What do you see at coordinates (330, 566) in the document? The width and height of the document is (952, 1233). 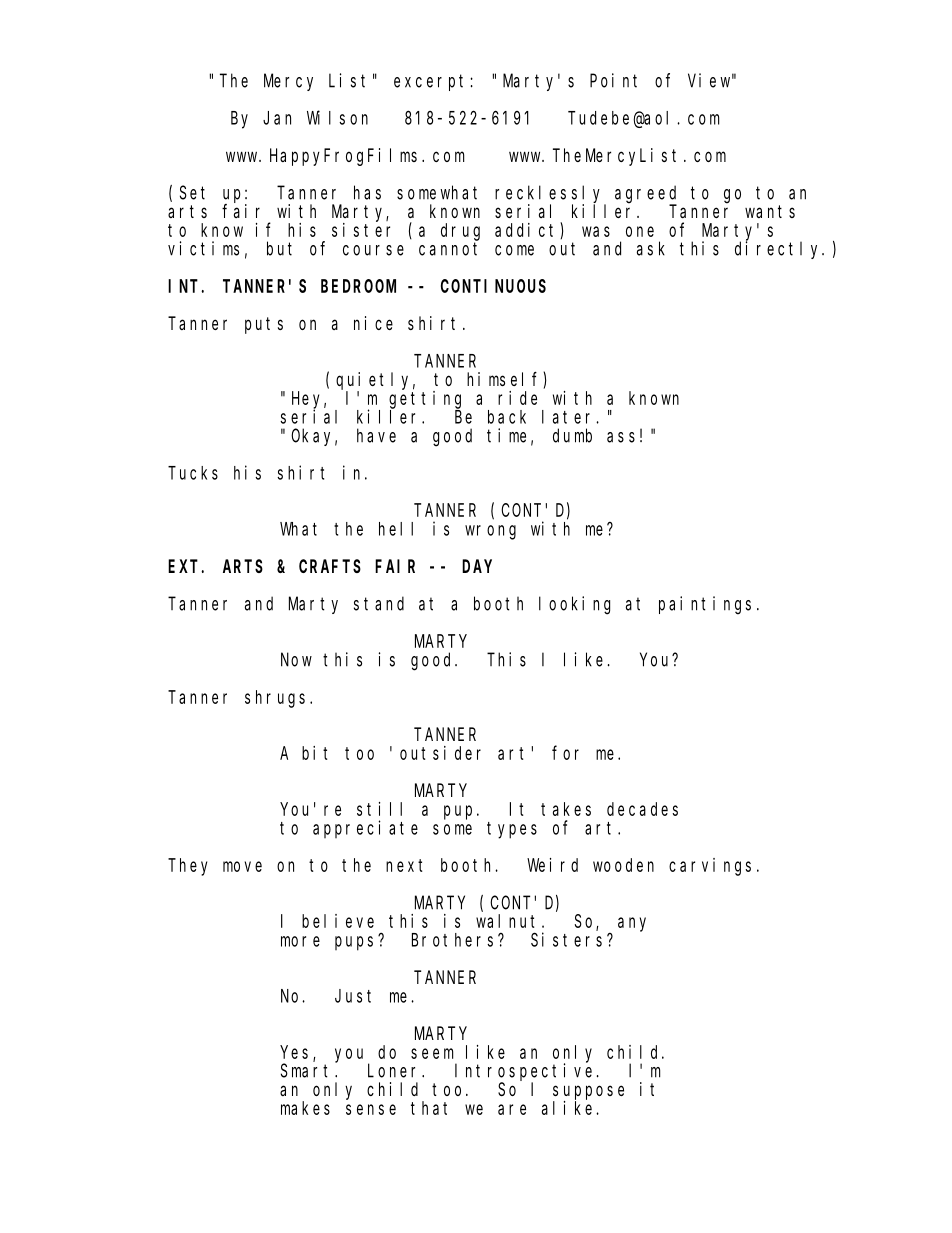 I see `CRAFTS` at bounding box center [330, 566].
